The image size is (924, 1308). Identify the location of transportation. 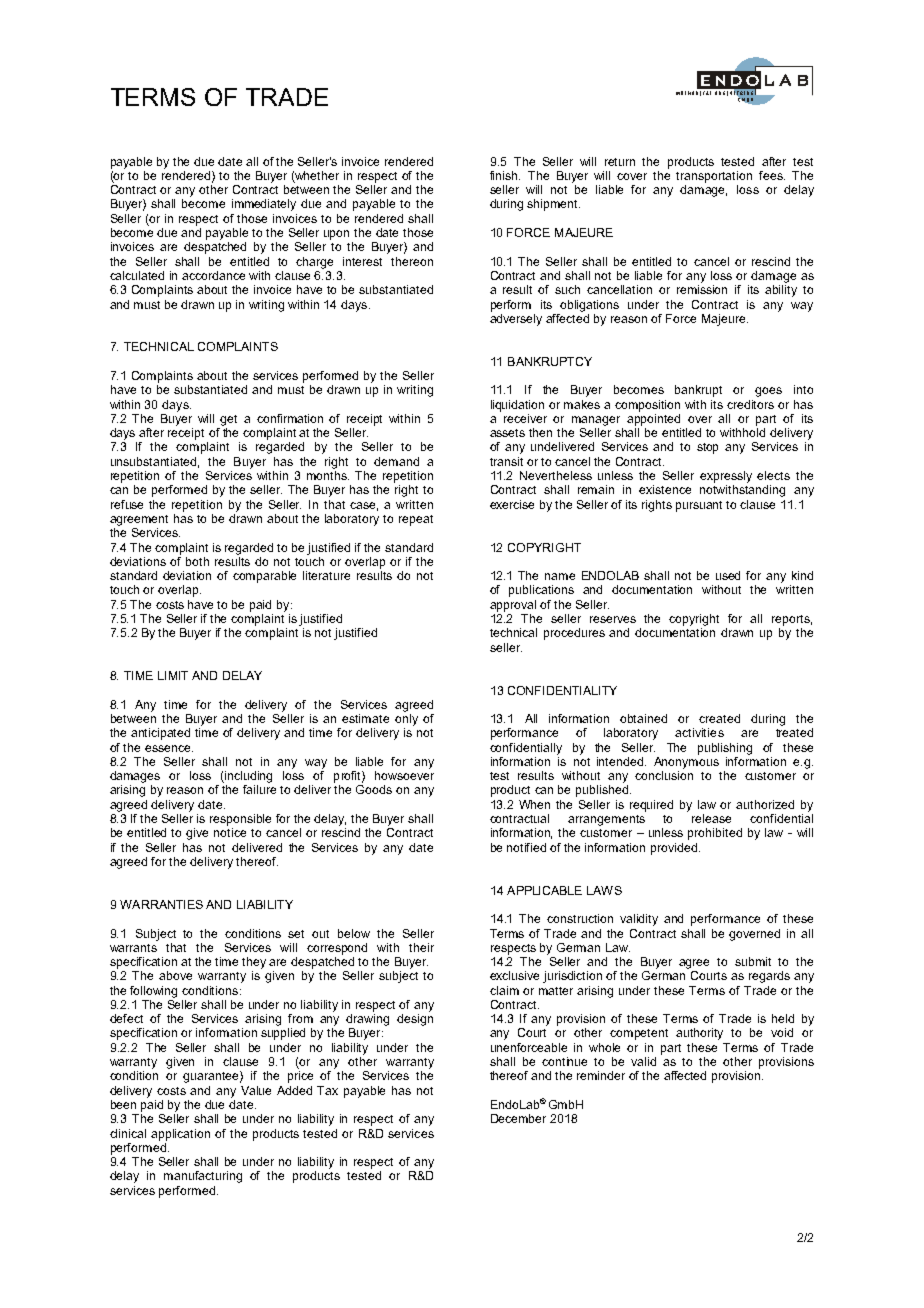
(714, 177).
